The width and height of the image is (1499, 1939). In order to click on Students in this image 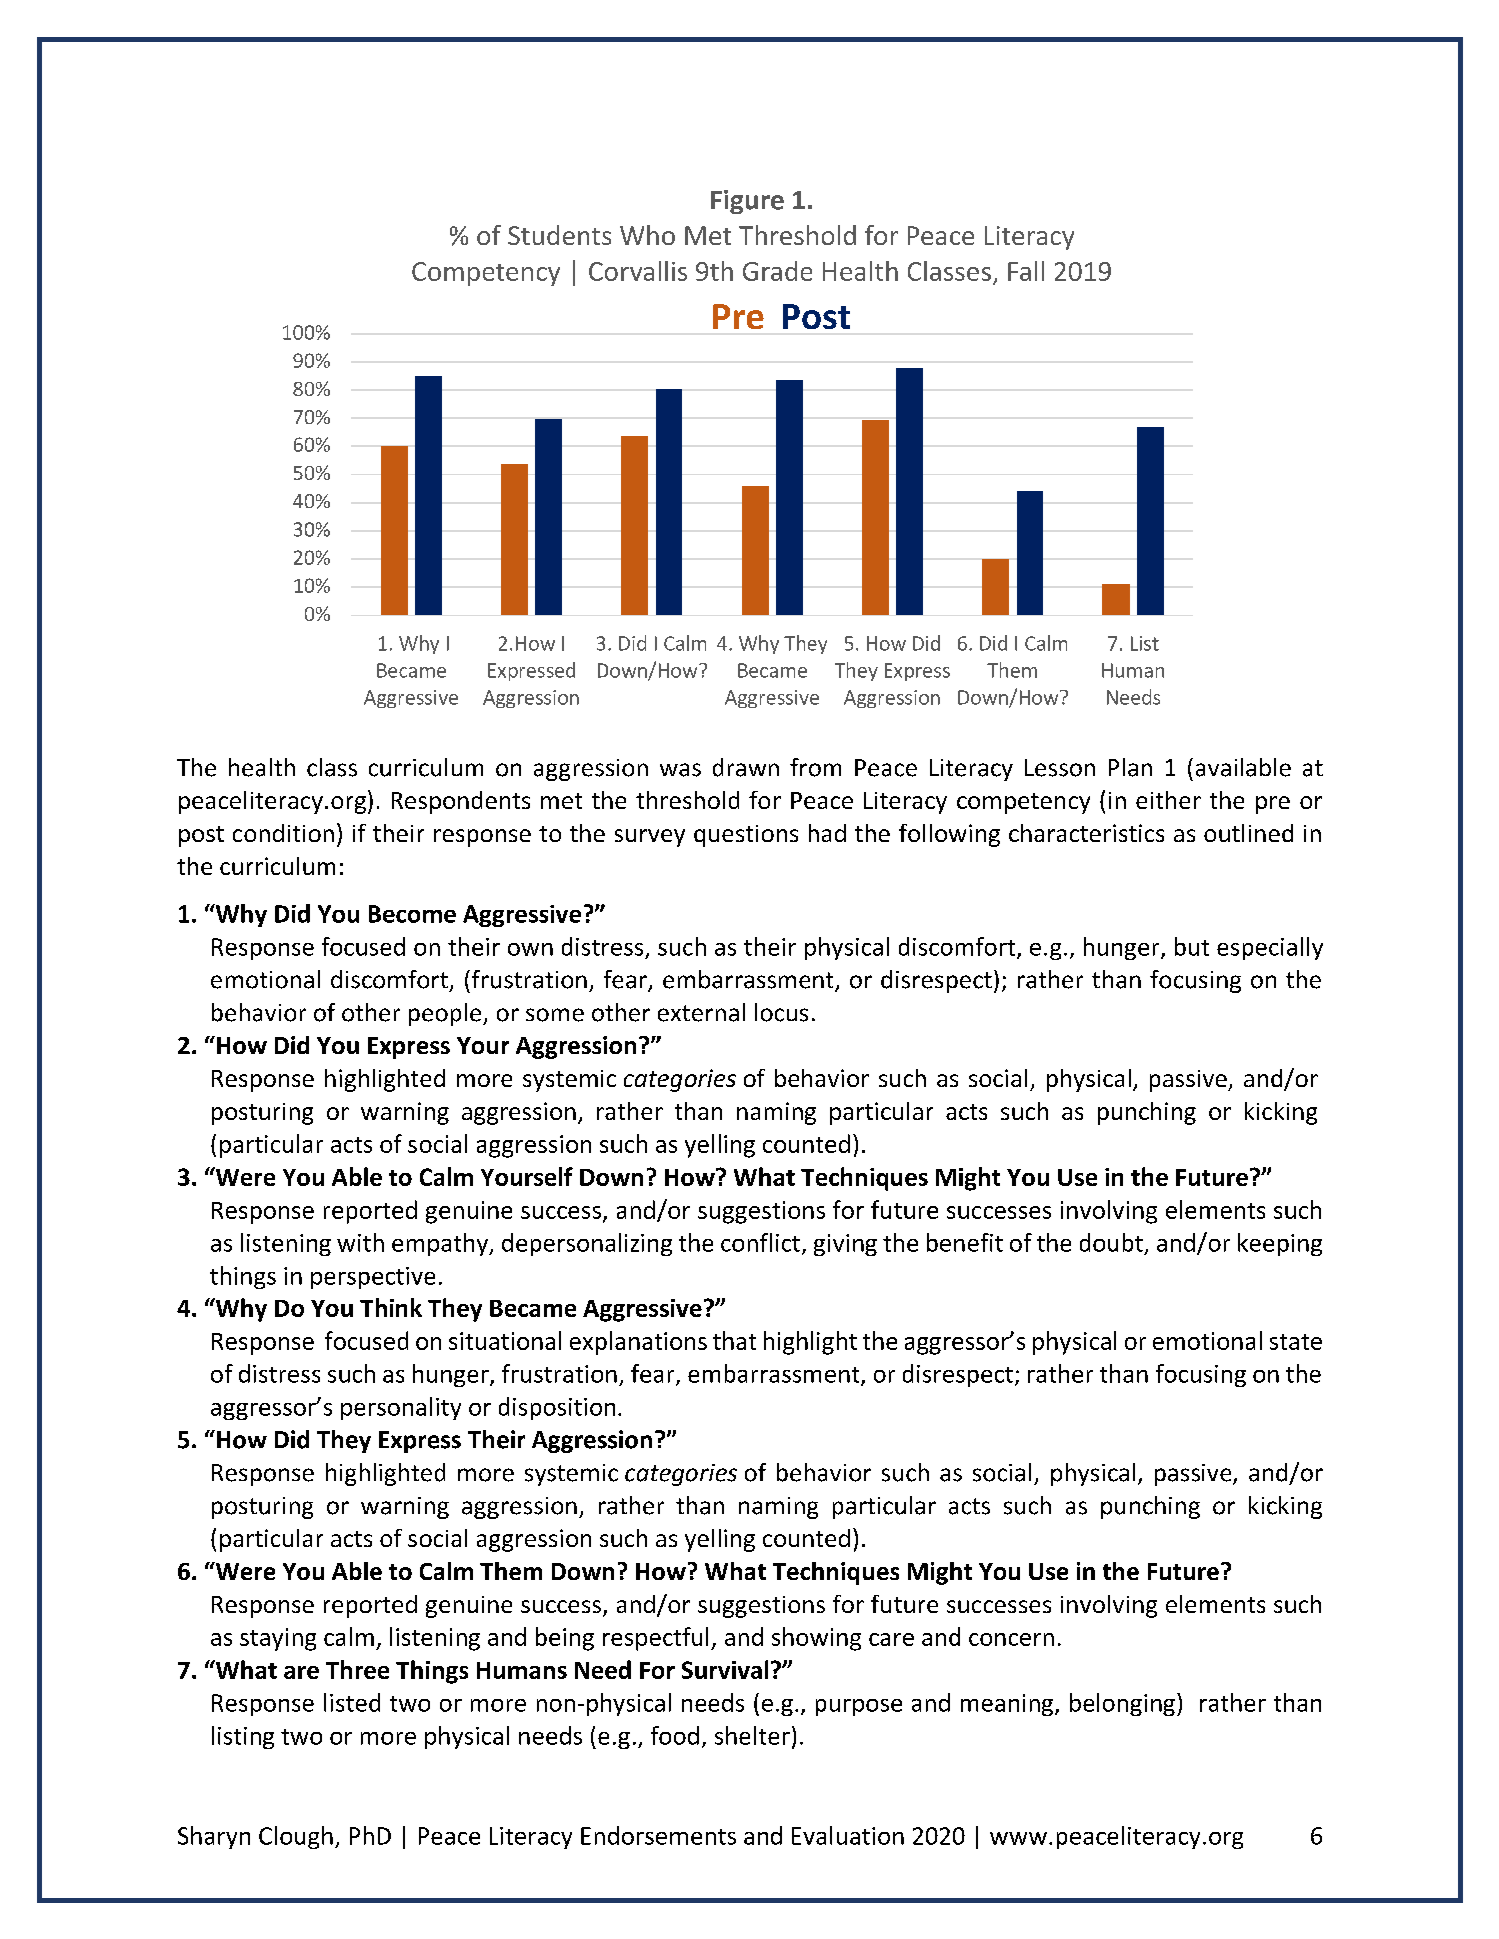, I will do `click(559, 235)`.
